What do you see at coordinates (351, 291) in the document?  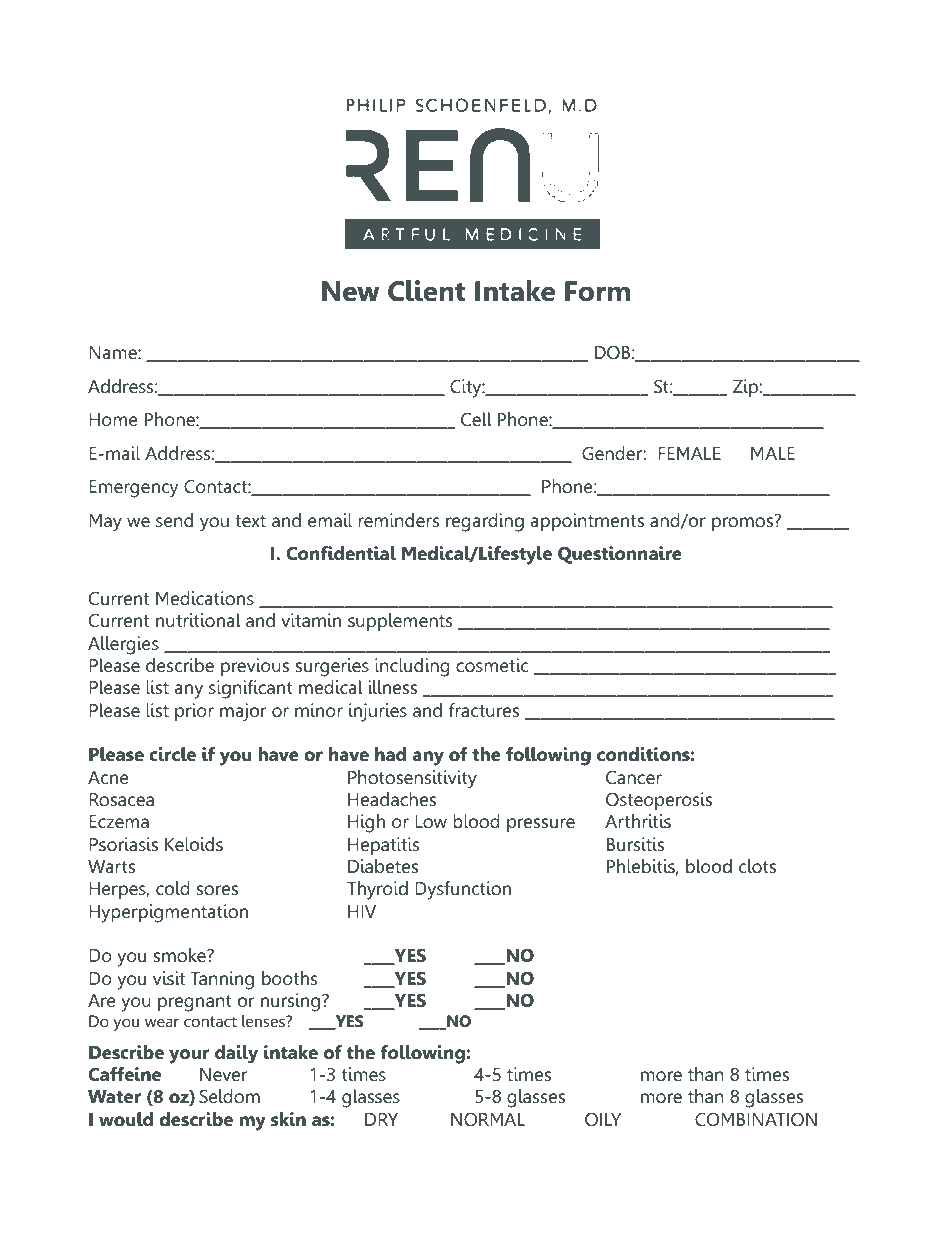 I see `New` at bounding box center [351, 291].
